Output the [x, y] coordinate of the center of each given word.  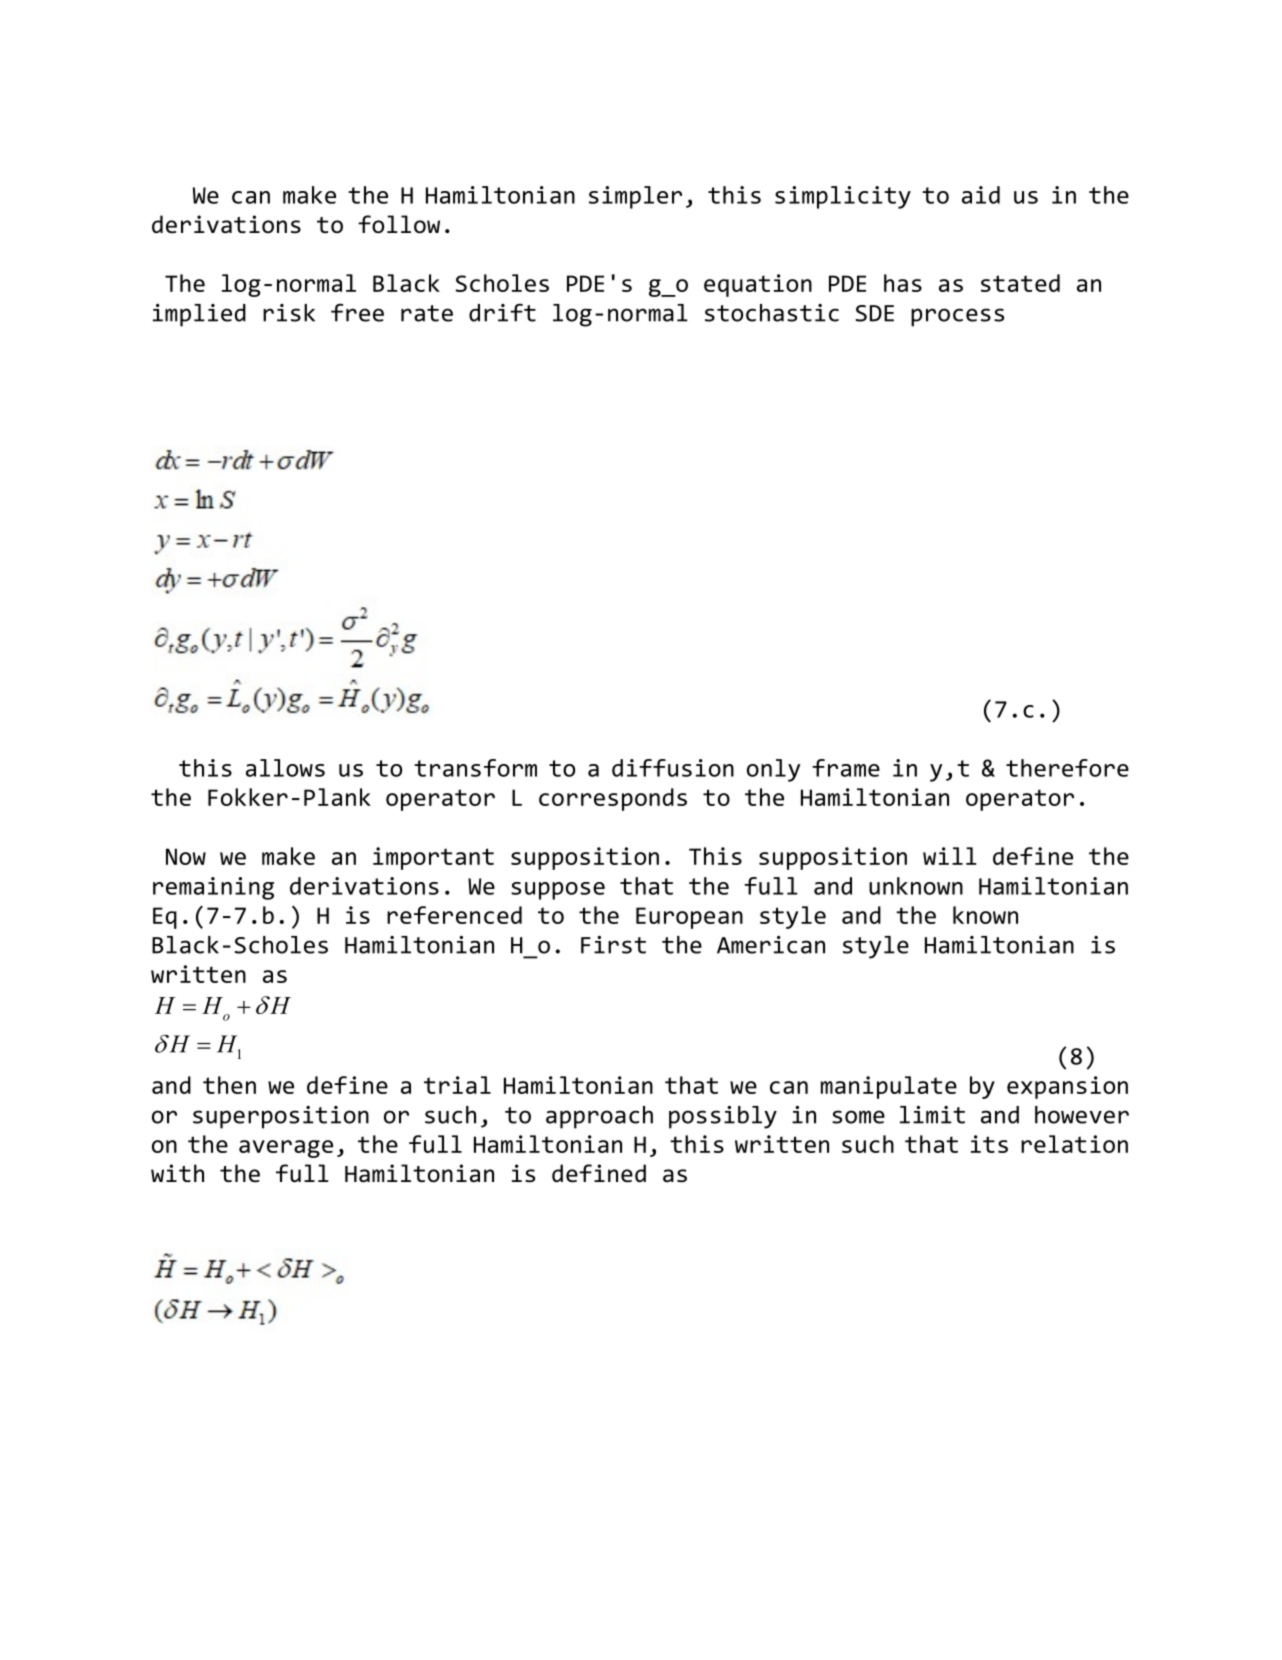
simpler [635, 197]
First [613, 945]
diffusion [673, 768]
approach [599, 1117]
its [989, 1144]
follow [399, 224]
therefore [1067, 768]
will [950, 856]
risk [289, 313]
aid [981, 195]
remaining [213, 888]
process [957, 317]
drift [502, 312]
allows [285, 768]
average [286, 1149]
